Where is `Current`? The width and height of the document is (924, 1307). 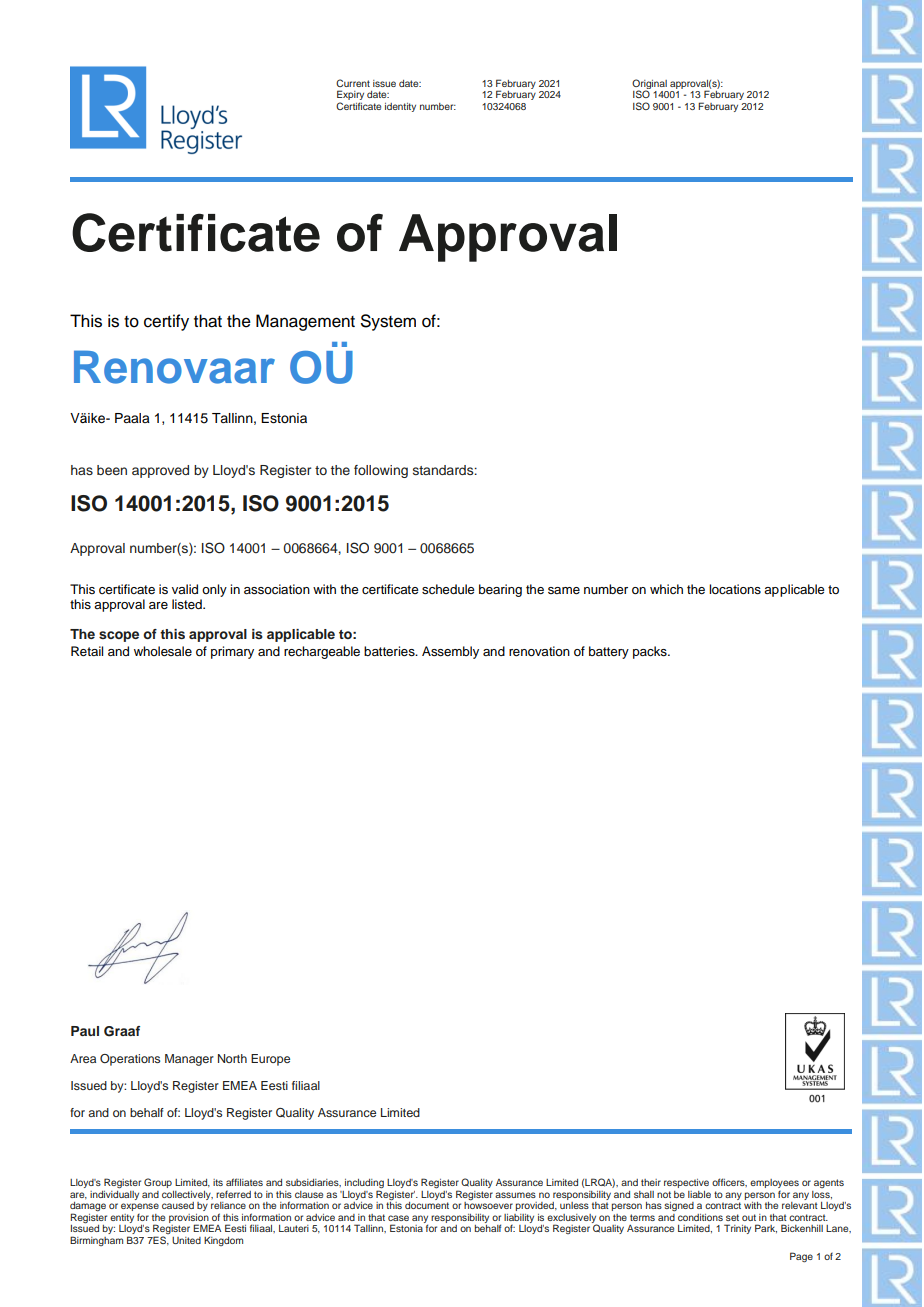
Current is located at coordinates (353, 83).
